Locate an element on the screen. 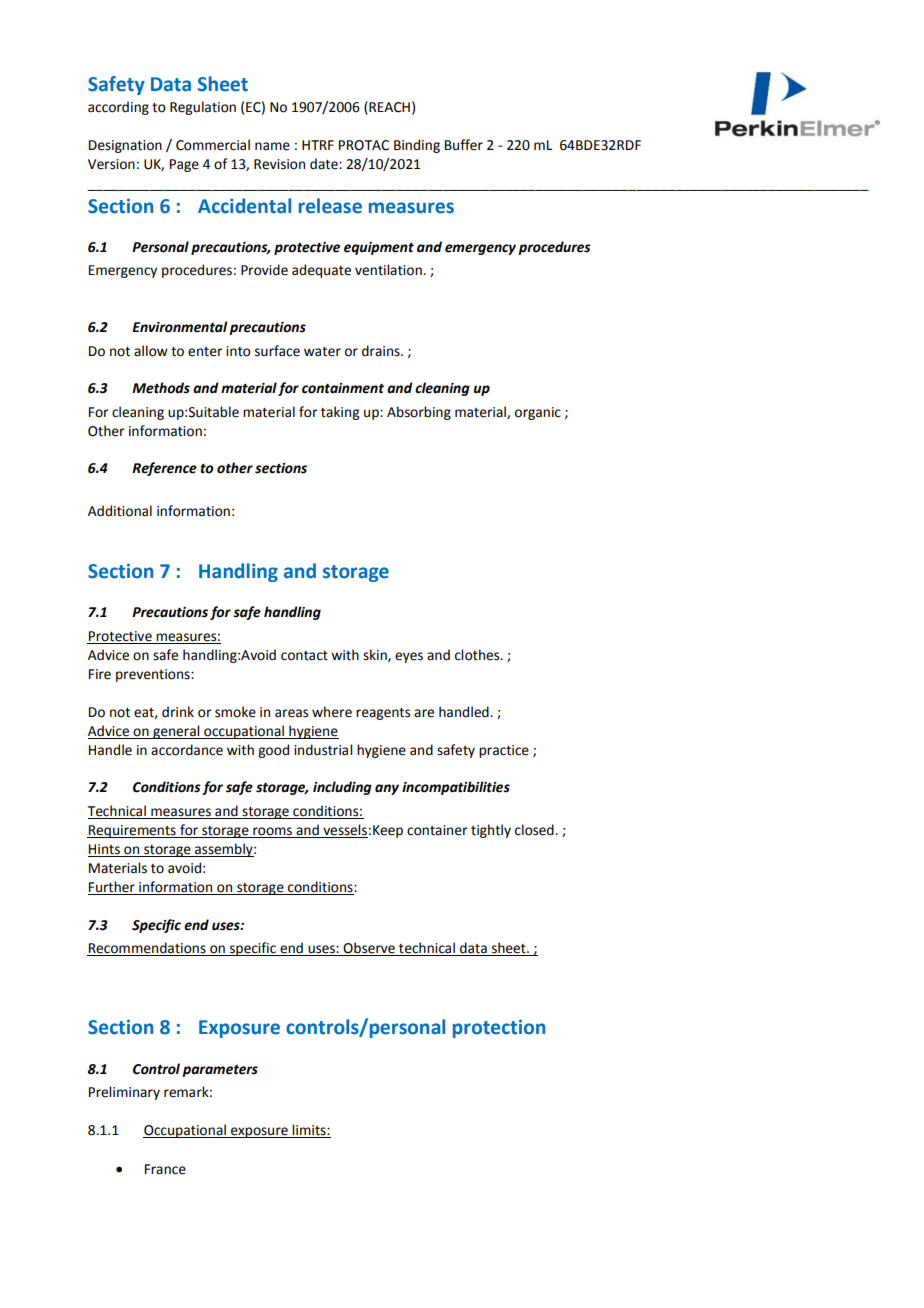 The height and width of the screenshot is (1308, 924). date is located at coordinates (325, 164).
